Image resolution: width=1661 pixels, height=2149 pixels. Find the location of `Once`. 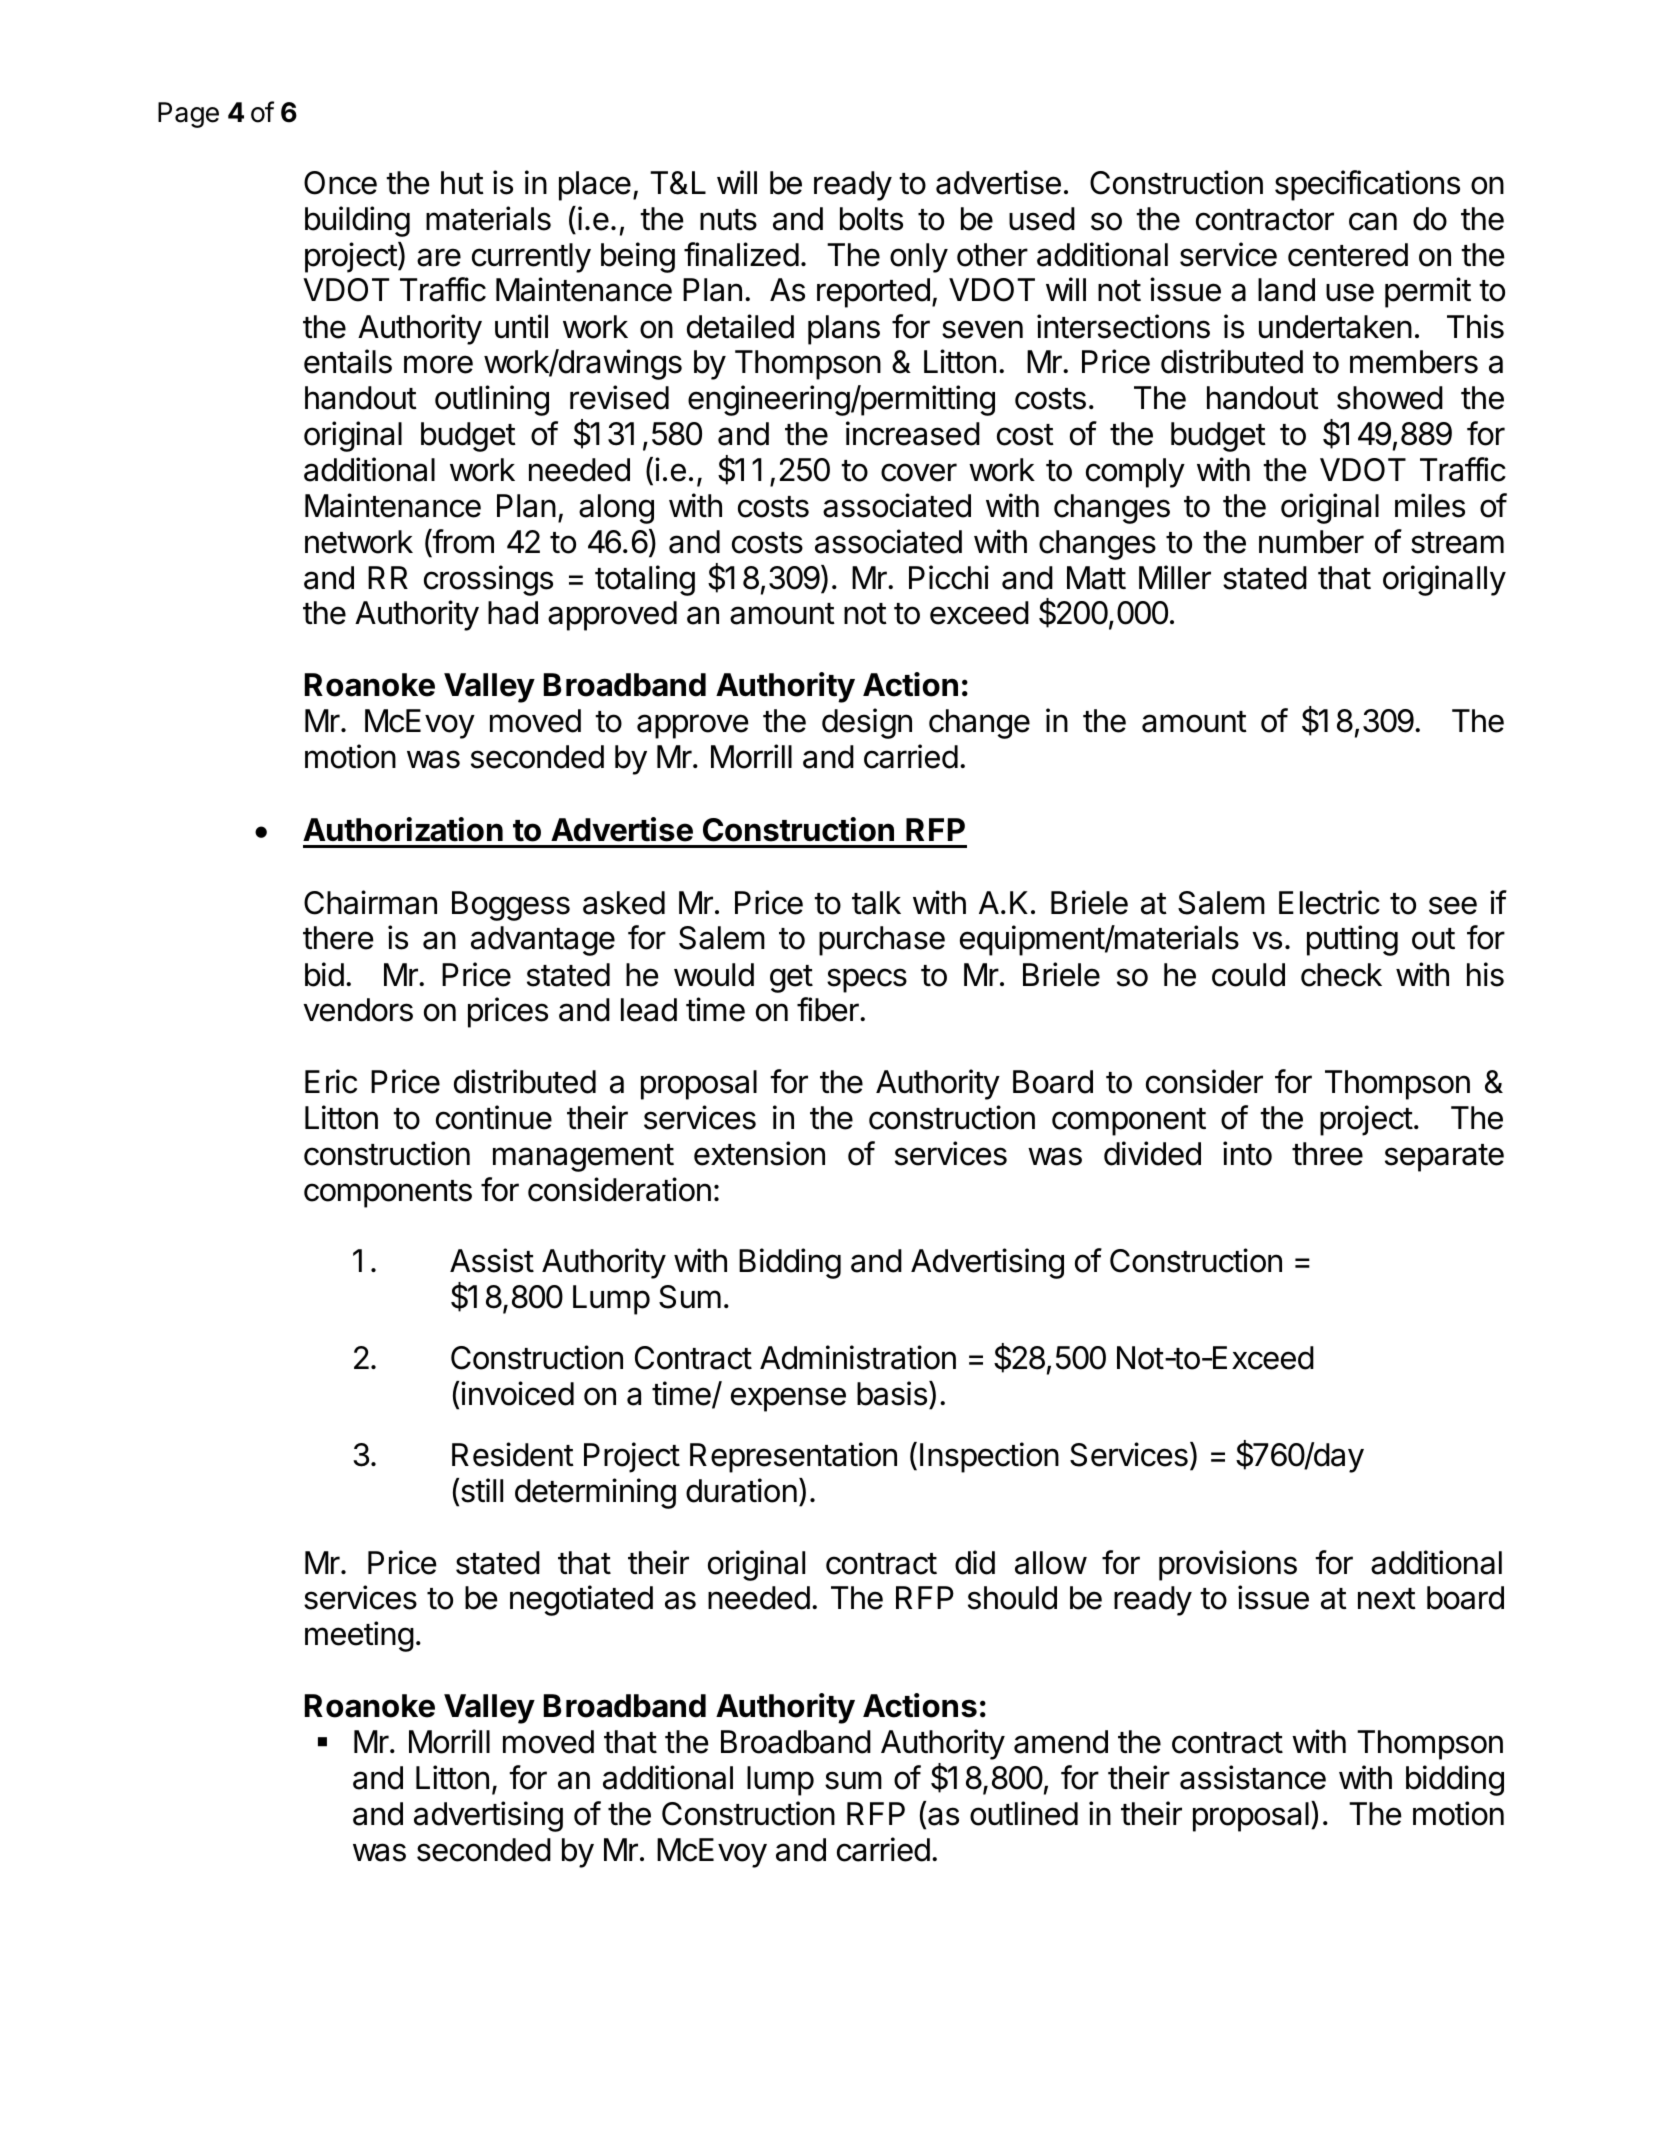

Once is located at coordinates (340, 183).
